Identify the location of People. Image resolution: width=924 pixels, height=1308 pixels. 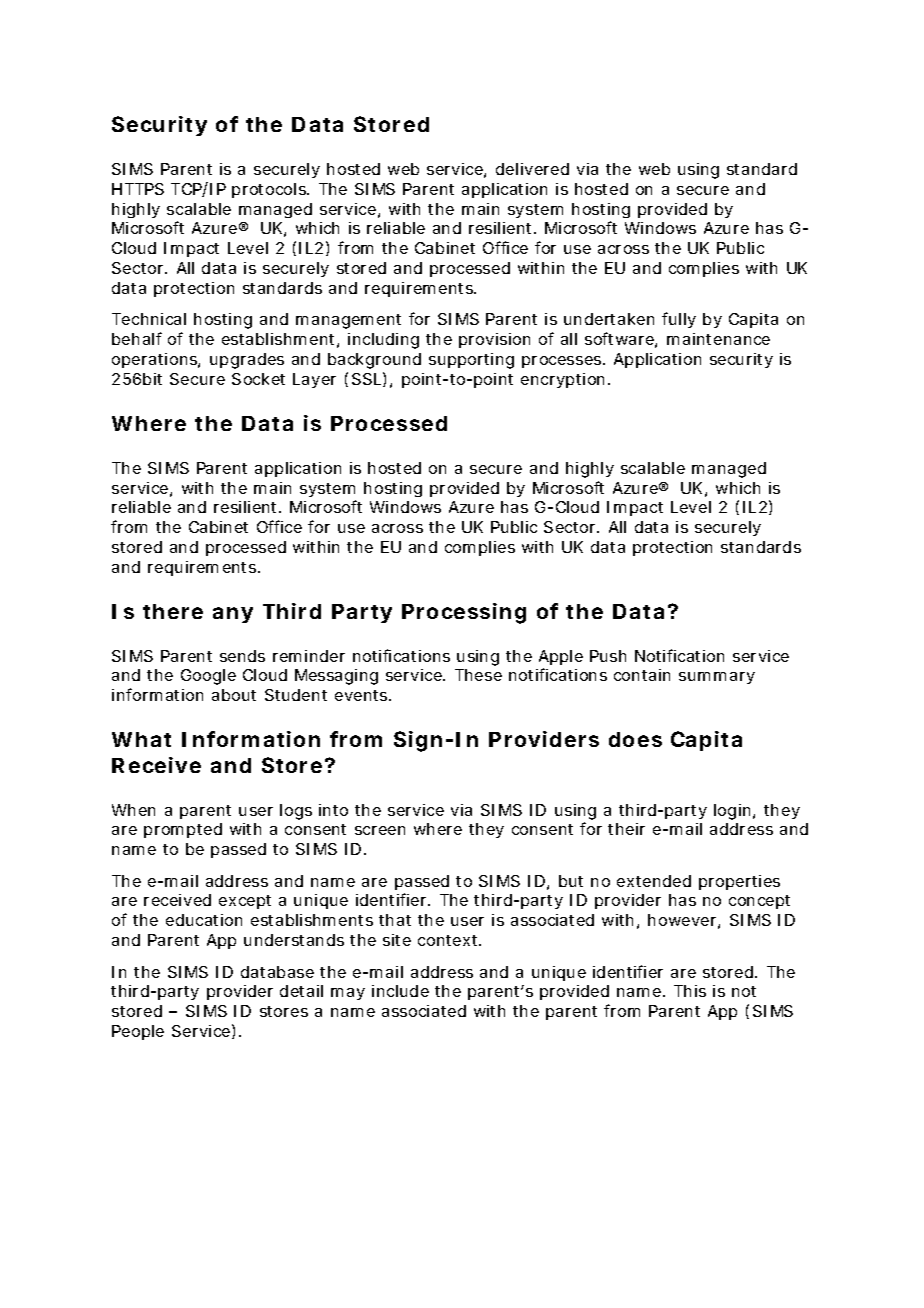
(138, 1032).
